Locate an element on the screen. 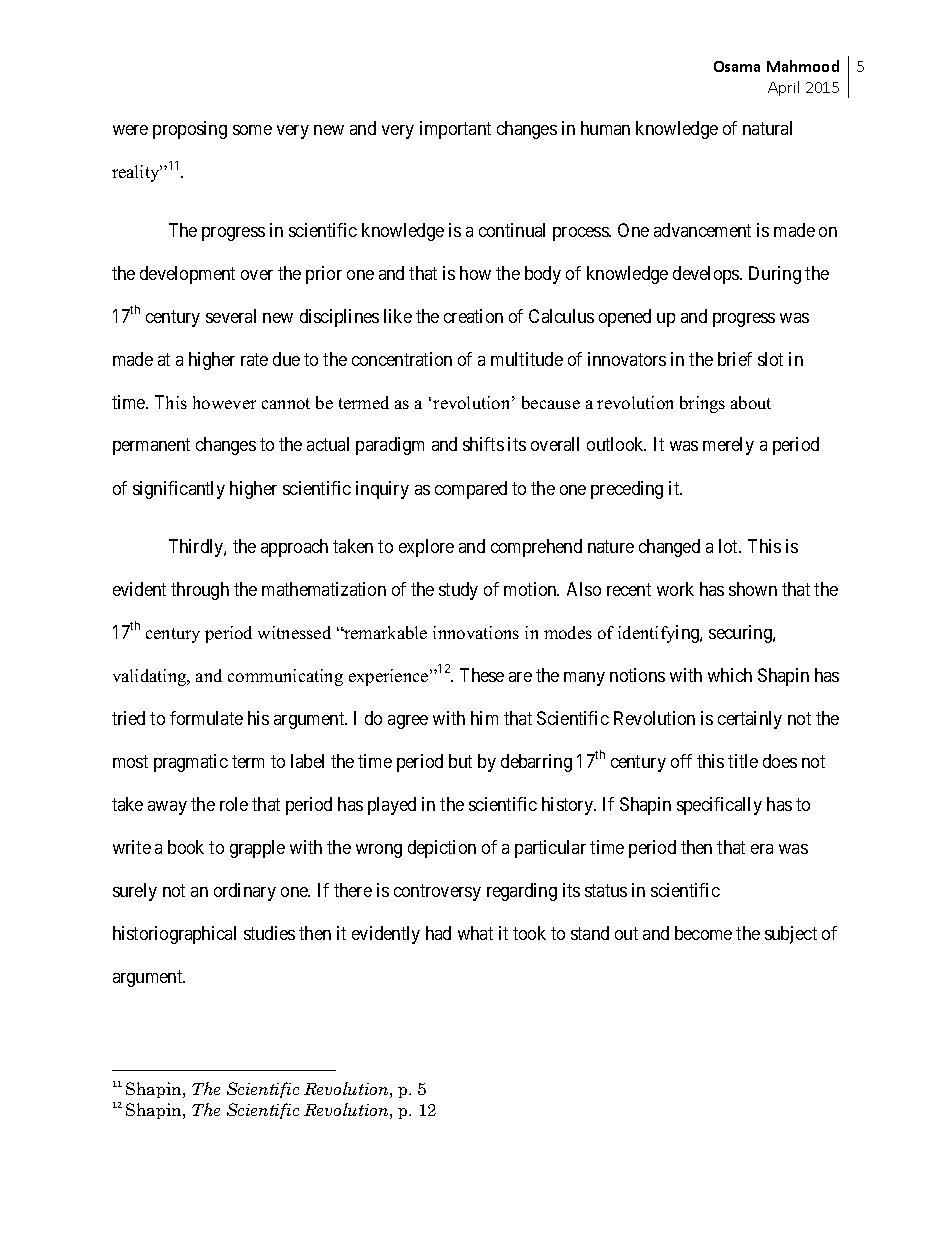 The image size is (952, 1233). proposing is located at coordinates (190, 130).
